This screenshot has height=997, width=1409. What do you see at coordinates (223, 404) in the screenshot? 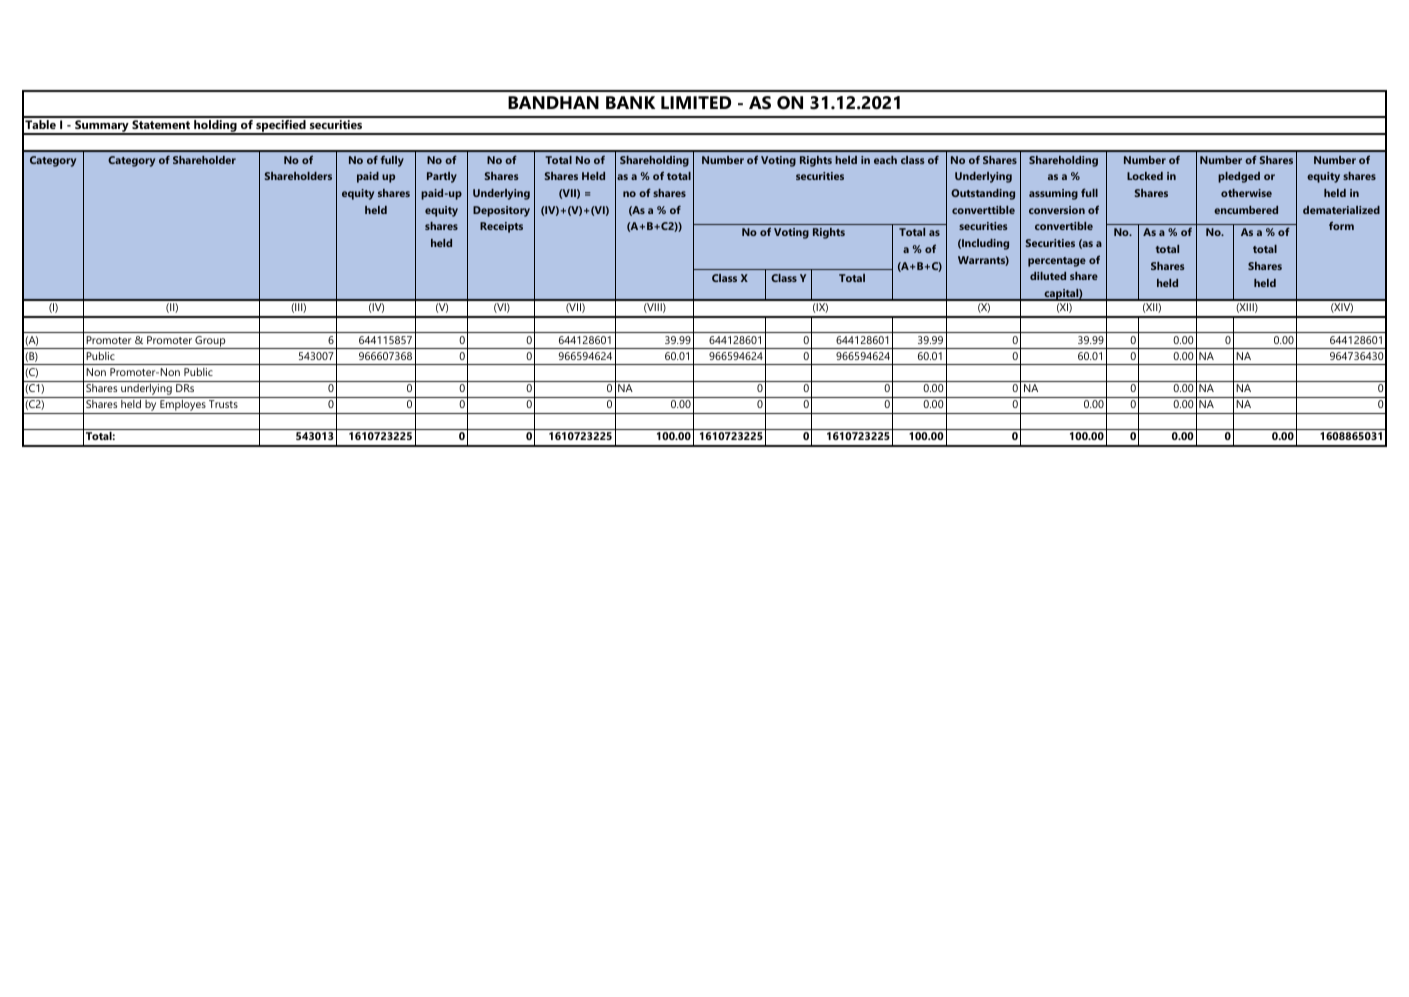
I see `Trusts` at bounding box center [223, 404].
